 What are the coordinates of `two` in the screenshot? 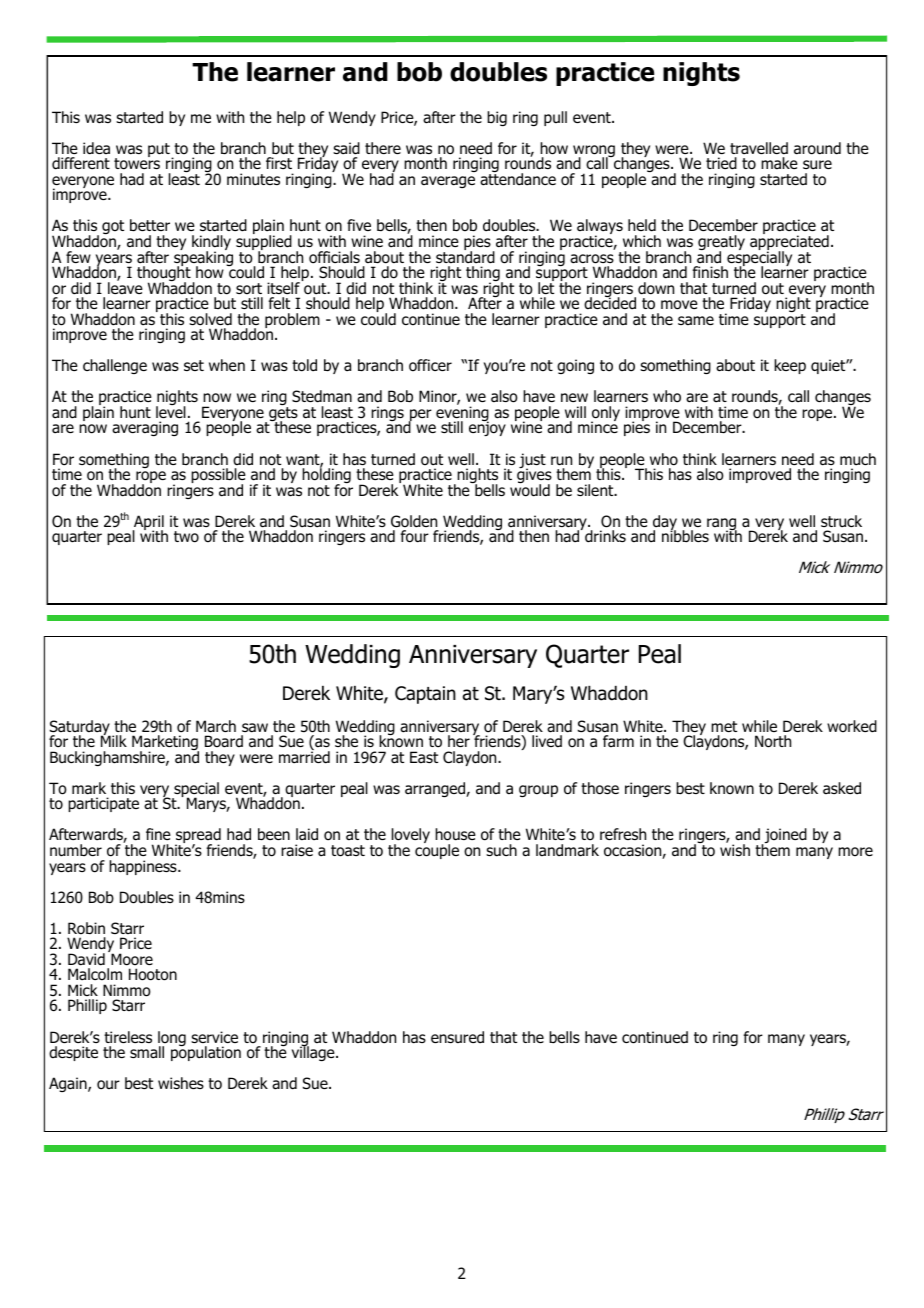 It's located at (186, 537).
